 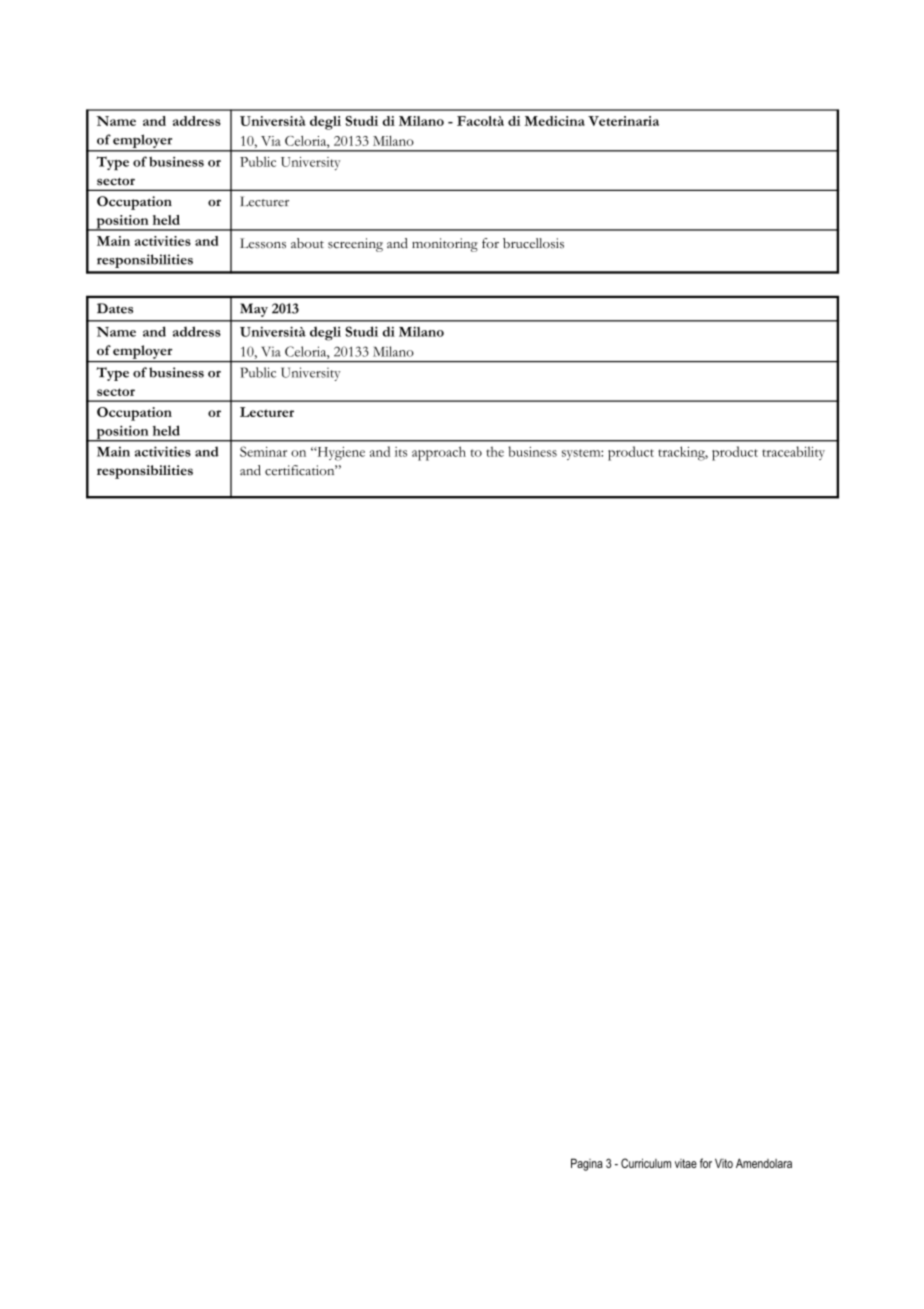 What do you see at coordinates (401, 452) in the document?
I see `its` at bounding box center [401, 452].
